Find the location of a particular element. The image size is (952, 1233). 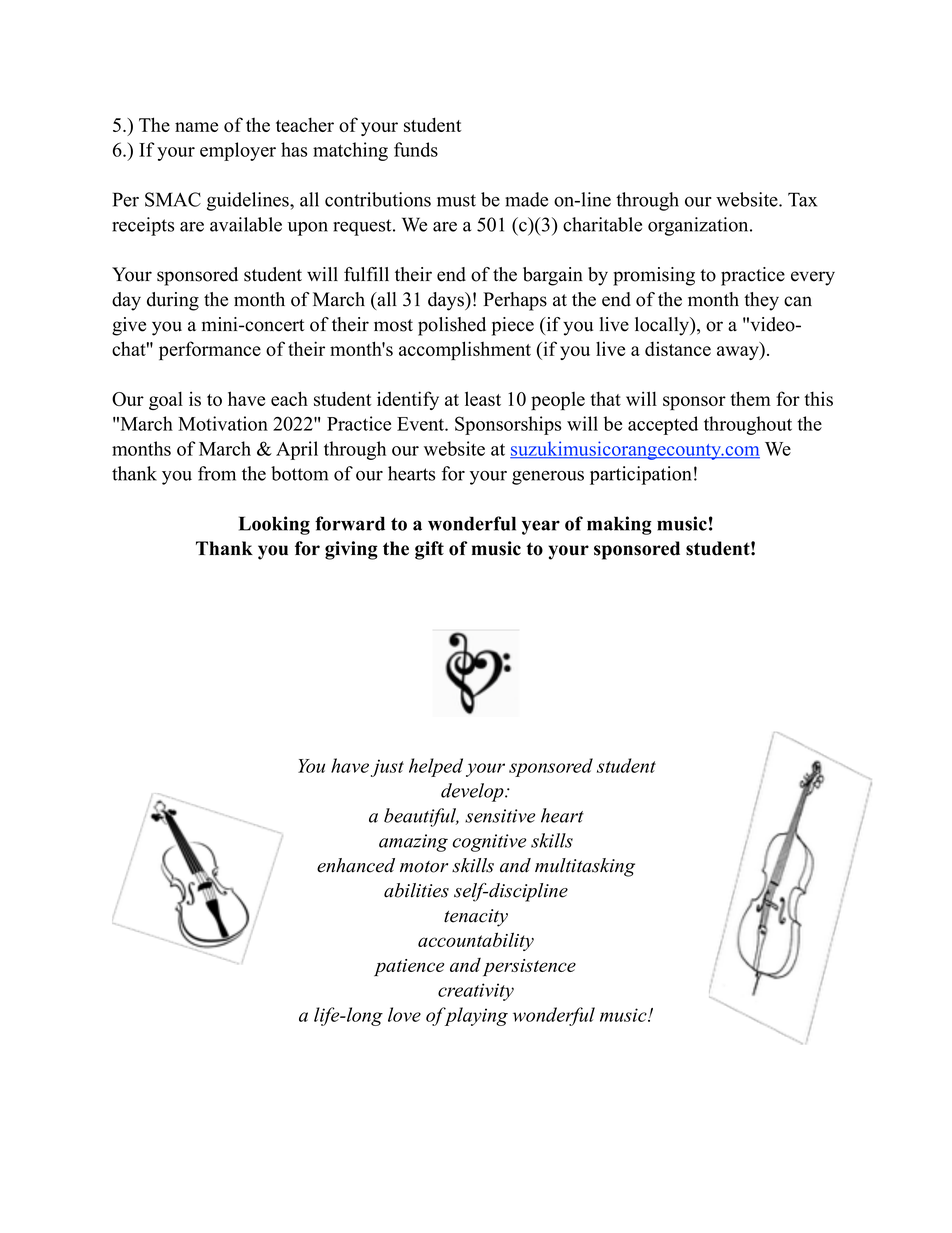

Tax is located at coordinates (802, 199).
